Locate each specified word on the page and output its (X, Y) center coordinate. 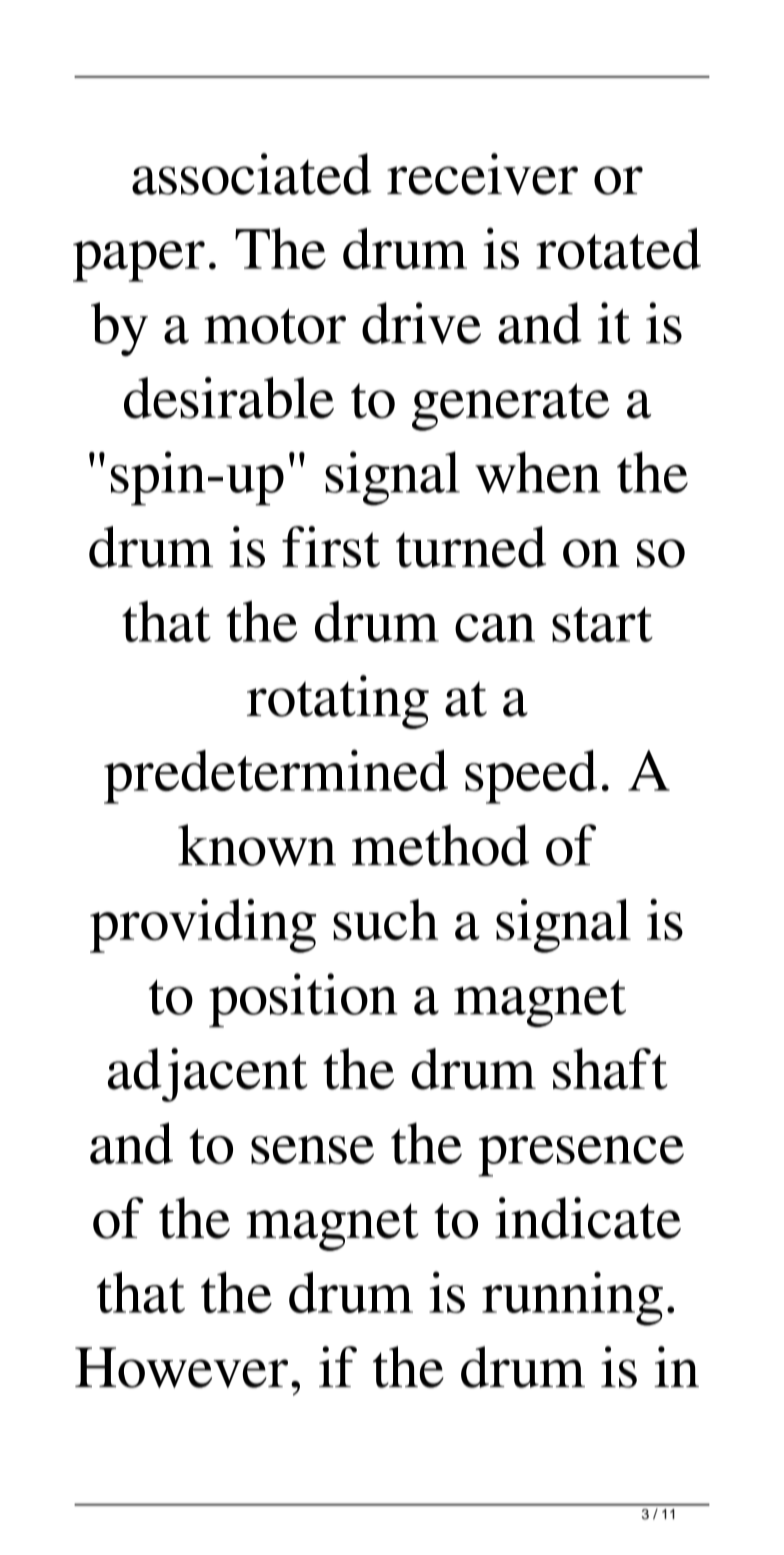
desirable (229, 398)
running (572, 1298)
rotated (618, 248)
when (538, 472)
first (331, 547)
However (181, 1367)
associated (252, 174)
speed (531, 777)
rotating (338, 702)
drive (421, 323)
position (303, 1000)
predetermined (276, 776)
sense (312, 1150)
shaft (610, 1069)
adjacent (208, 1075)
